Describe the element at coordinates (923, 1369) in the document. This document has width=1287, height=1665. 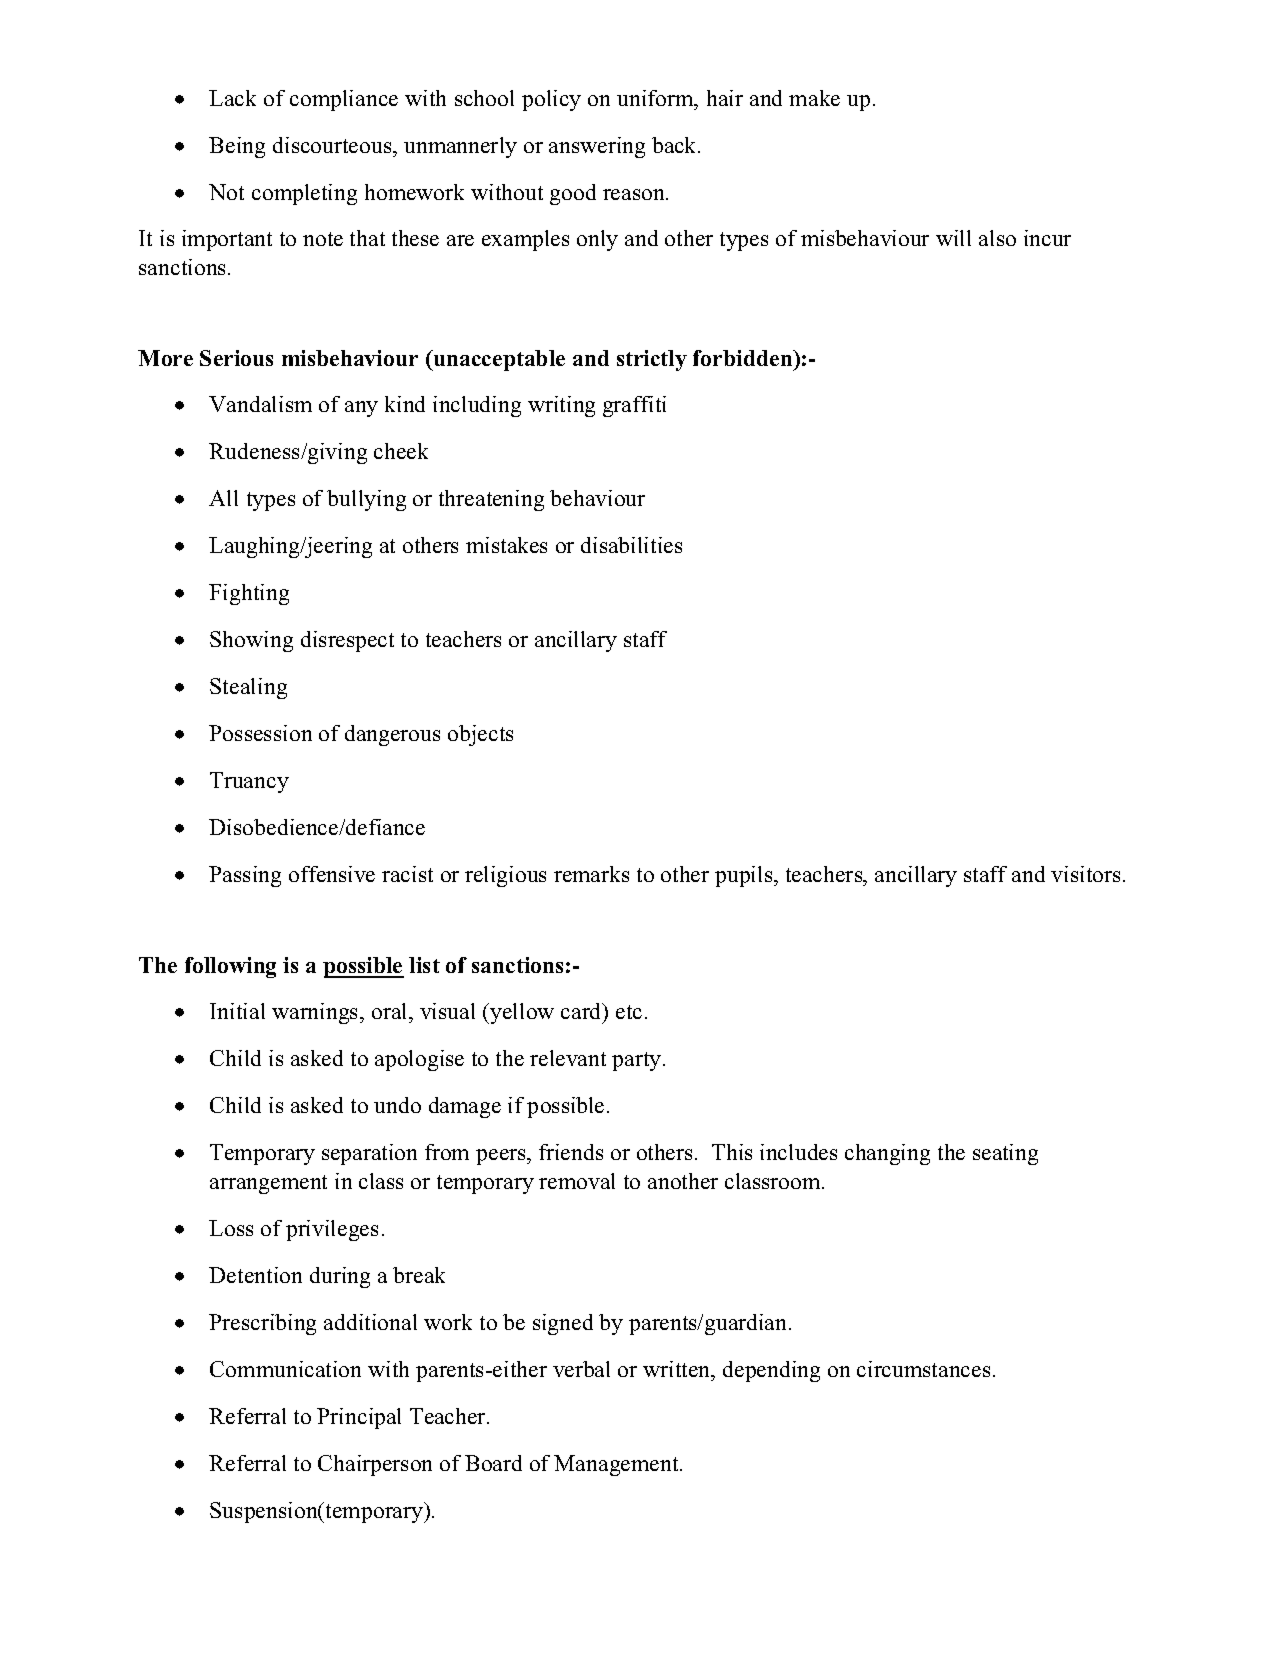
I see `circumstances` at that location.
